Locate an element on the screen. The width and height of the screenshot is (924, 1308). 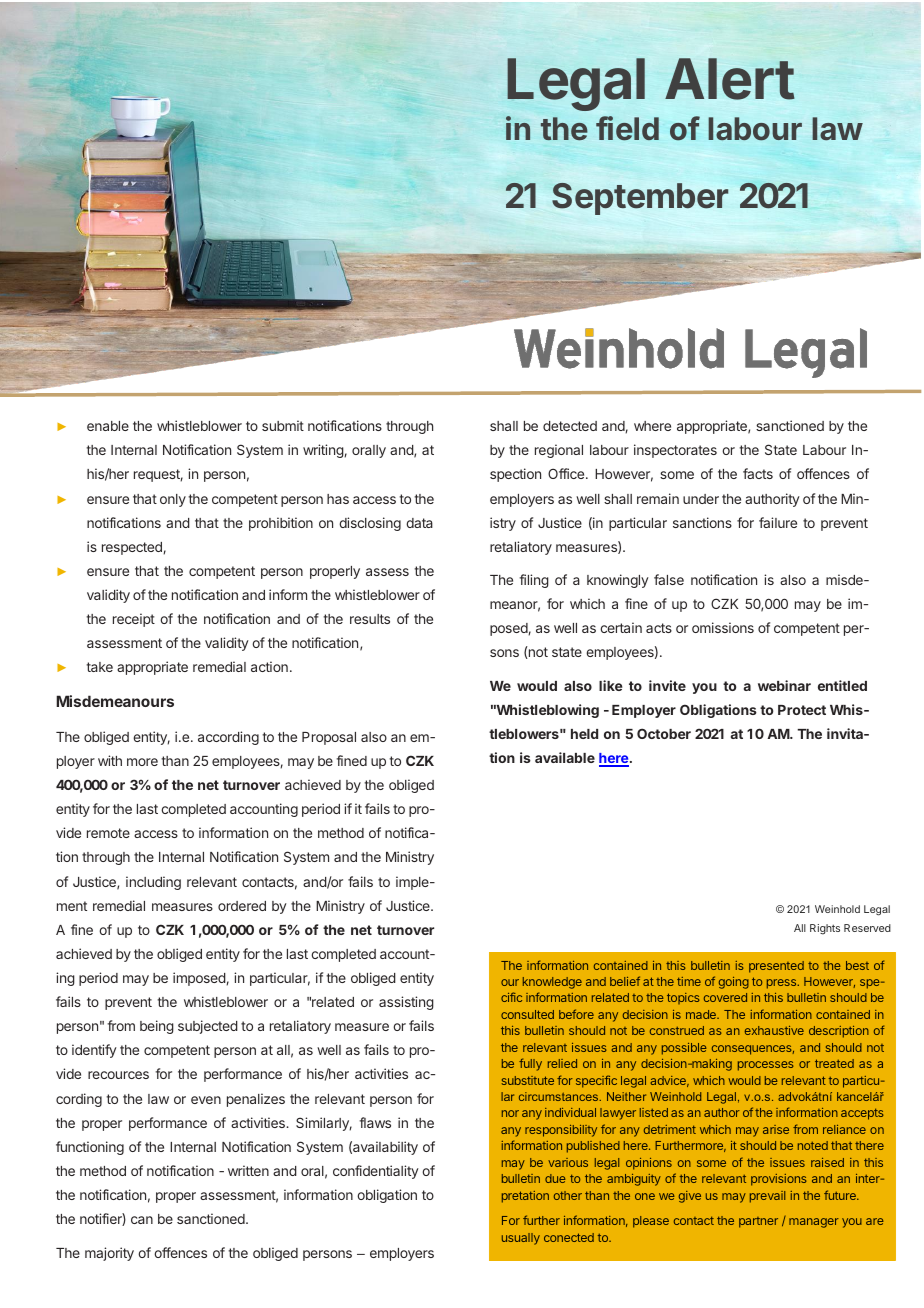
can is located at coordinates (142, 1220).
